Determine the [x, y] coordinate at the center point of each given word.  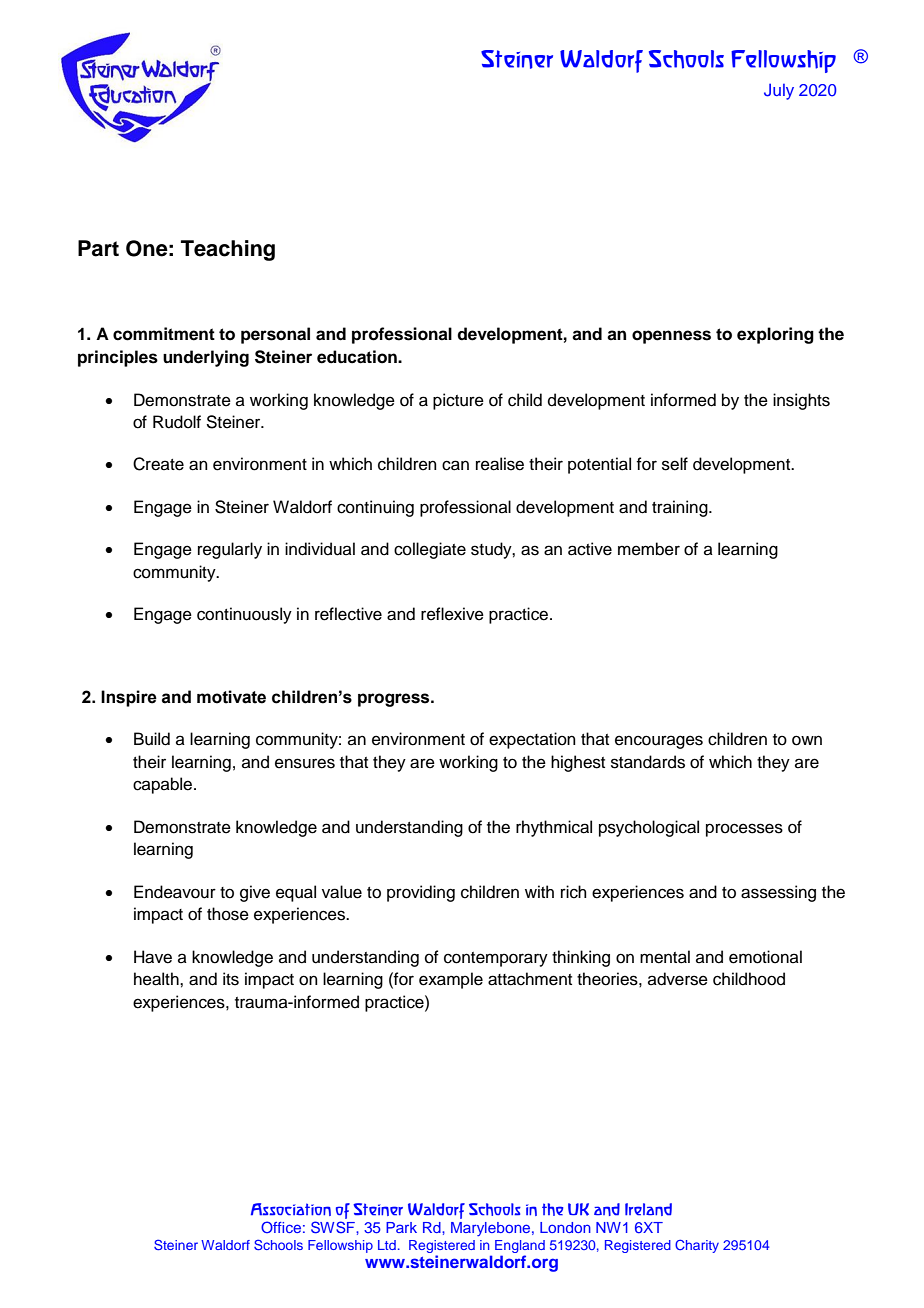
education [358, 357]
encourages [659, 742]
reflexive [452, 614]
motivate [231, 697]
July [779, 91]
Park [401, 1227]
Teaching [228, 250]
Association [291, 1209]
